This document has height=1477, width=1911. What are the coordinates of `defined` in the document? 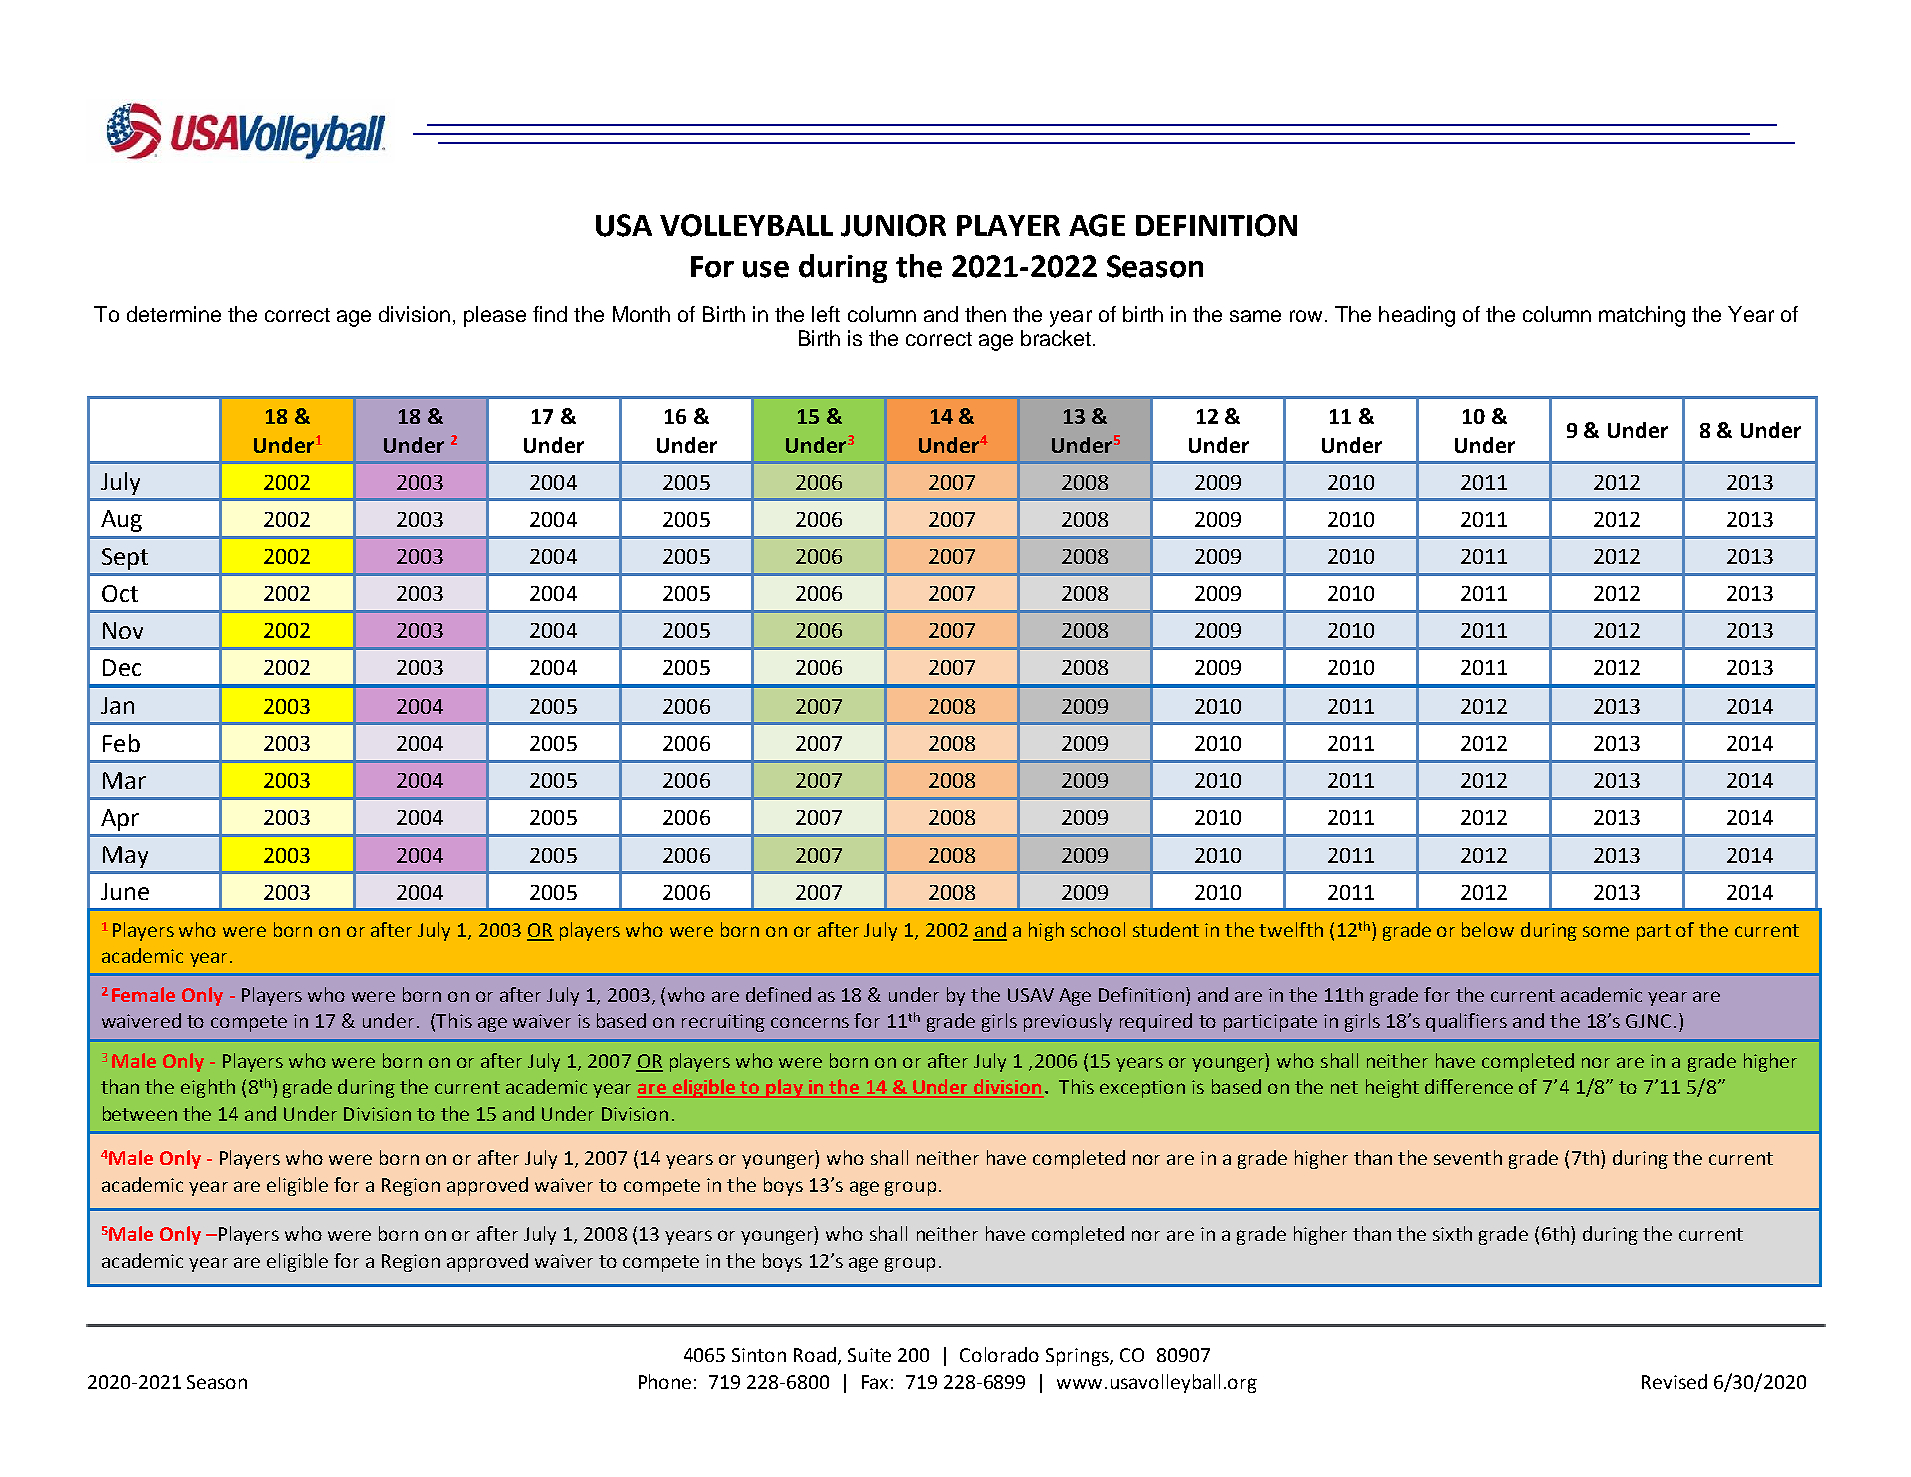 It's located at (778, 994).
